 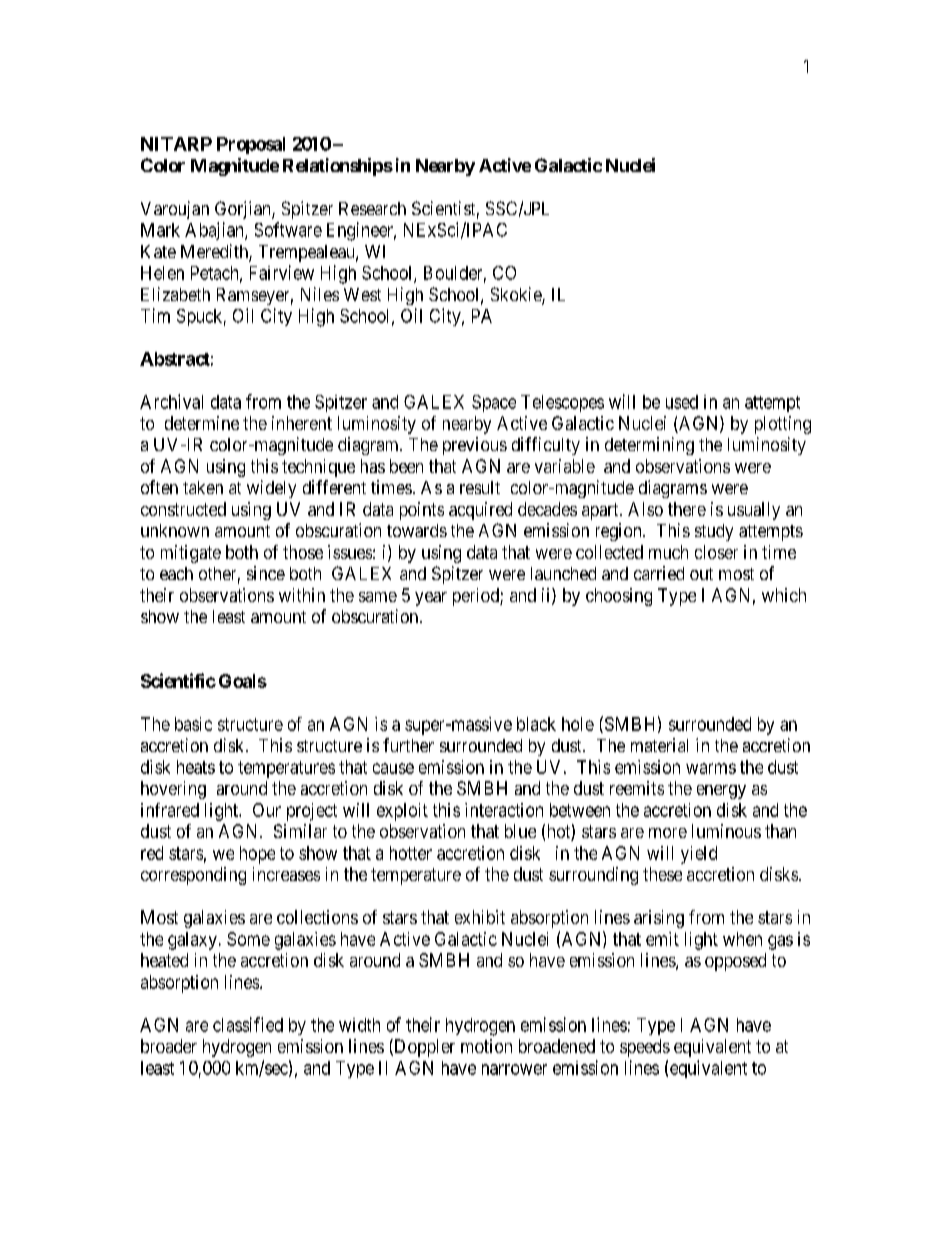 What do you see at coordinates (486, 1046) in the page?
I see `motion` at bounding box center [486, 1046].
